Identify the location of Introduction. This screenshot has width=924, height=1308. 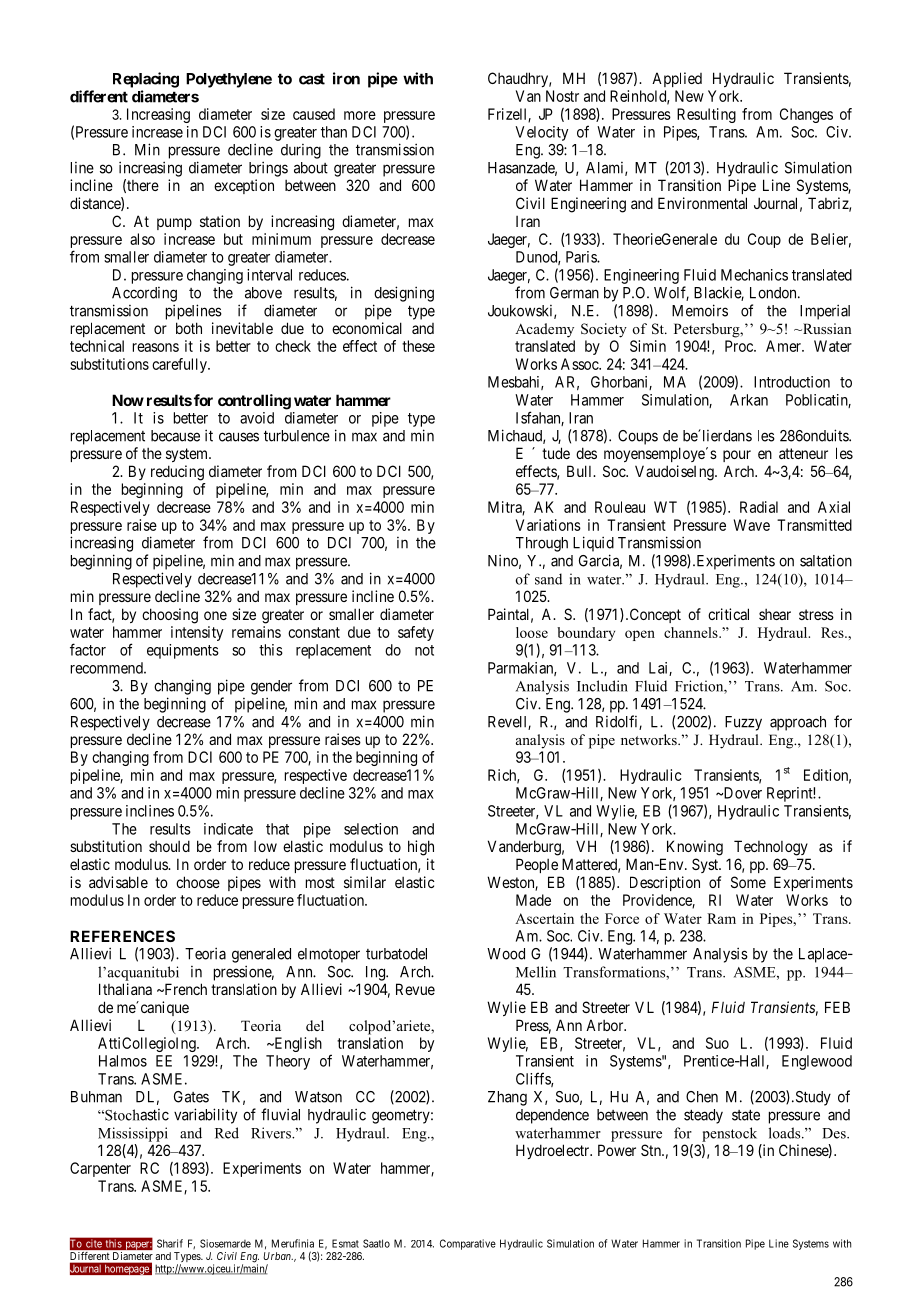
(792, 382).
